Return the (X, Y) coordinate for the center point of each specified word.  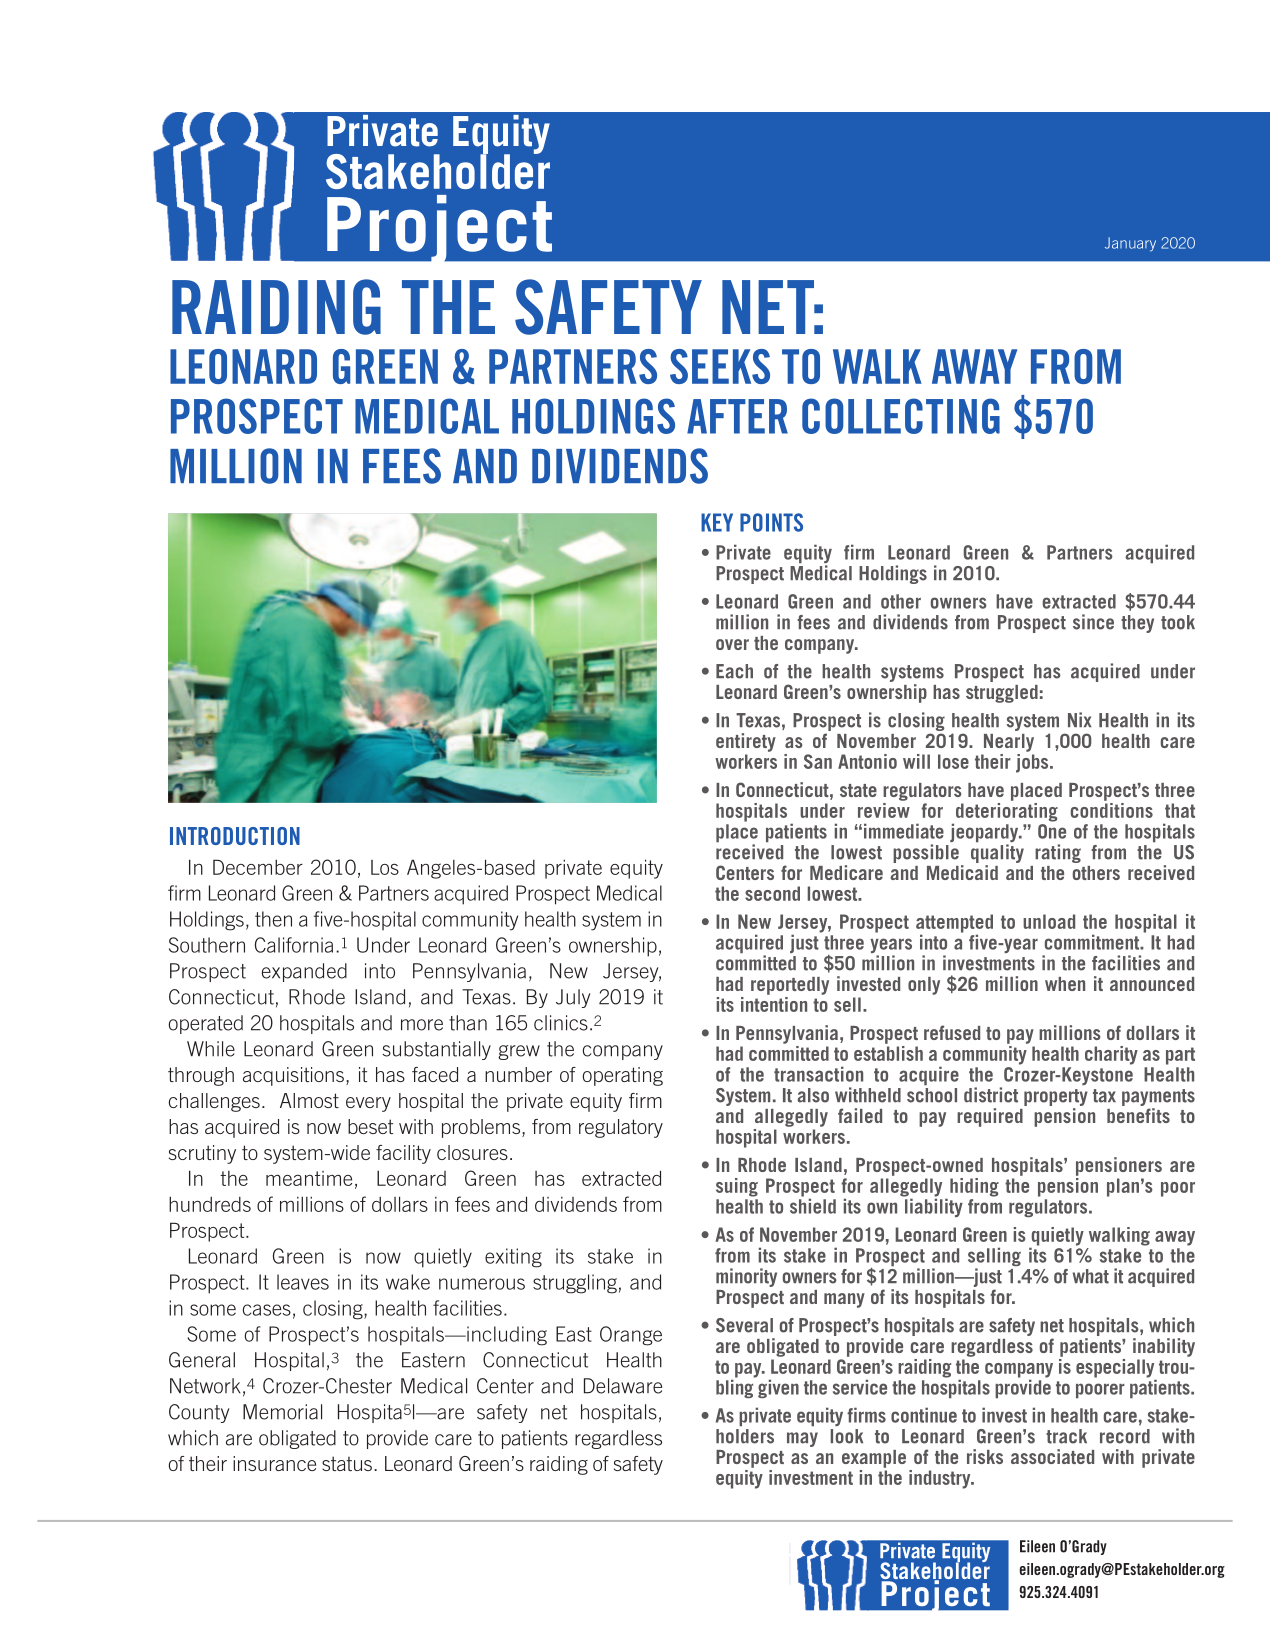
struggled (1002, 694)
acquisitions (293, 1076)
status (347, 1463)
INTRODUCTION (235, 836)
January (1130, 244)
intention (774, 1004)
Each (734, 671)
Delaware (623, 1386)
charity (1111, 1055)
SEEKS (720, 366)
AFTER (737, 416)
